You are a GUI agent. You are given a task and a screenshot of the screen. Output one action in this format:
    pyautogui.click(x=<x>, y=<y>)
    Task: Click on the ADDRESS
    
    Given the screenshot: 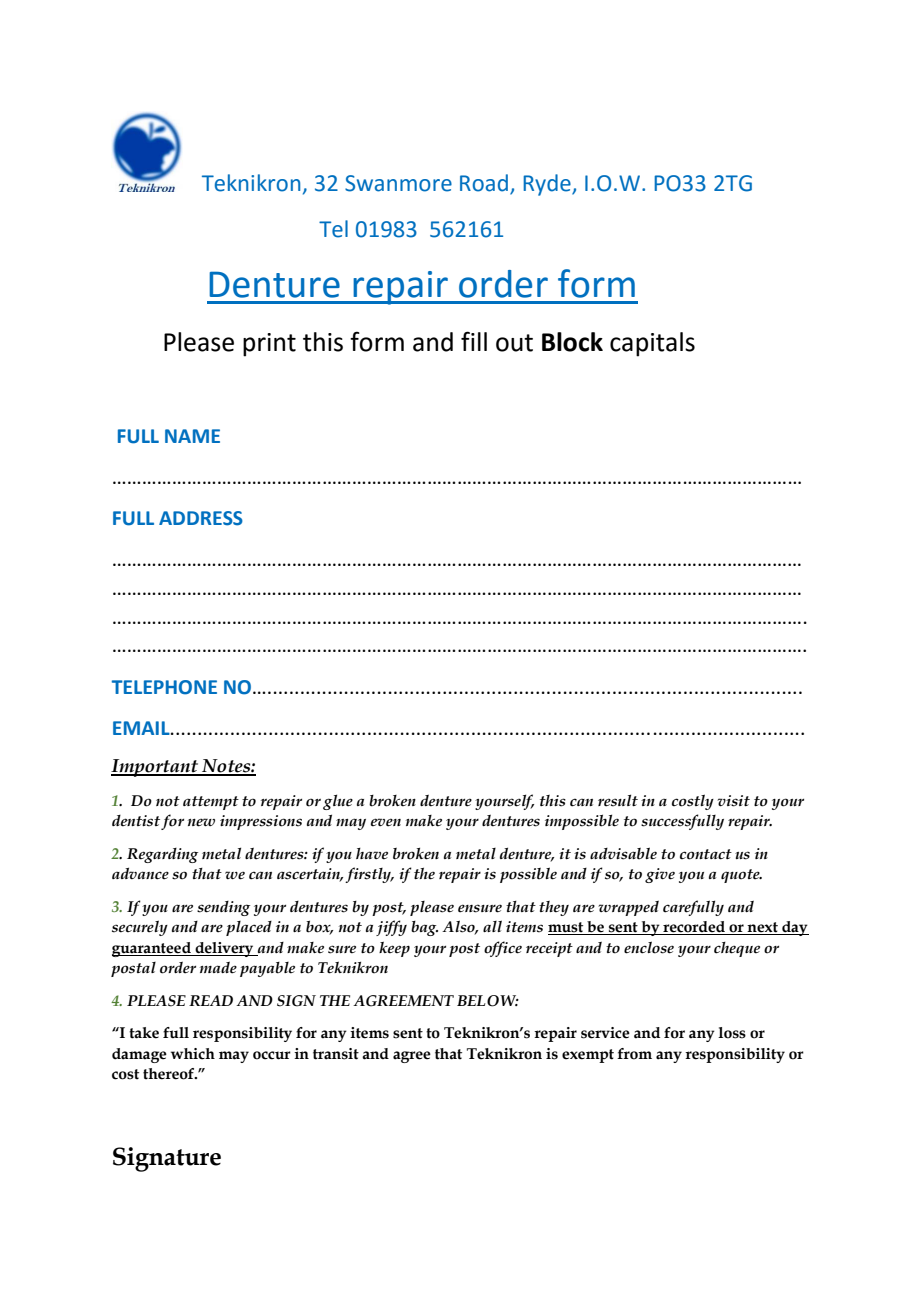 What is the action you would take?
    pyautogui.click(x=201, y=518)
